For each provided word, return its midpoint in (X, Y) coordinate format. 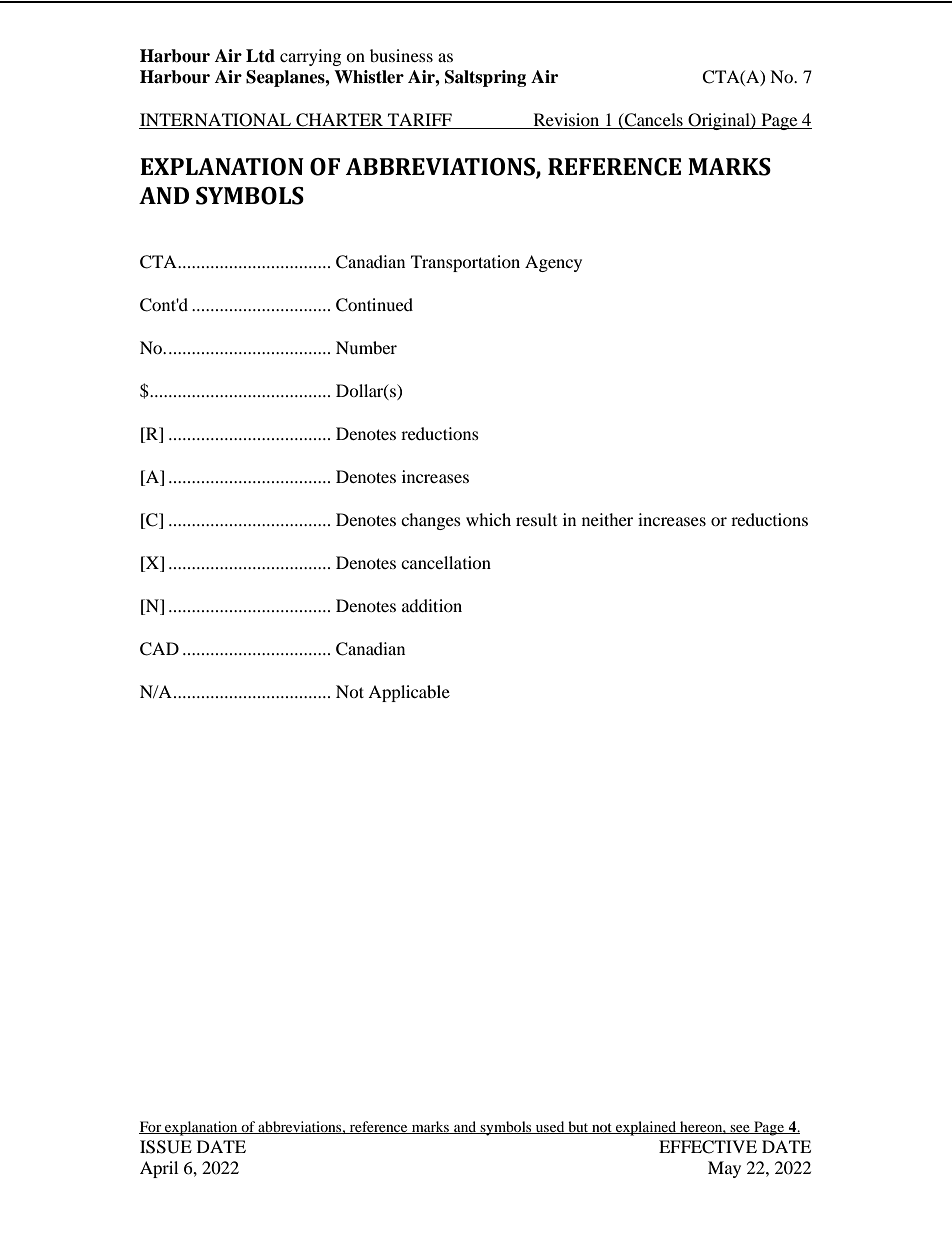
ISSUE (166, 1147)
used (550, 1127)
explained (646, 1128)
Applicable (409, 693)
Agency (553, 263)
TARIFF (420, 121)
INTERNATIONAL (216, 121)
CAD (159, 649)
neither (607, 519)
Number (366, 347)
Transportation (465, 263)
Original (719, 121)
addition (432, 605)
